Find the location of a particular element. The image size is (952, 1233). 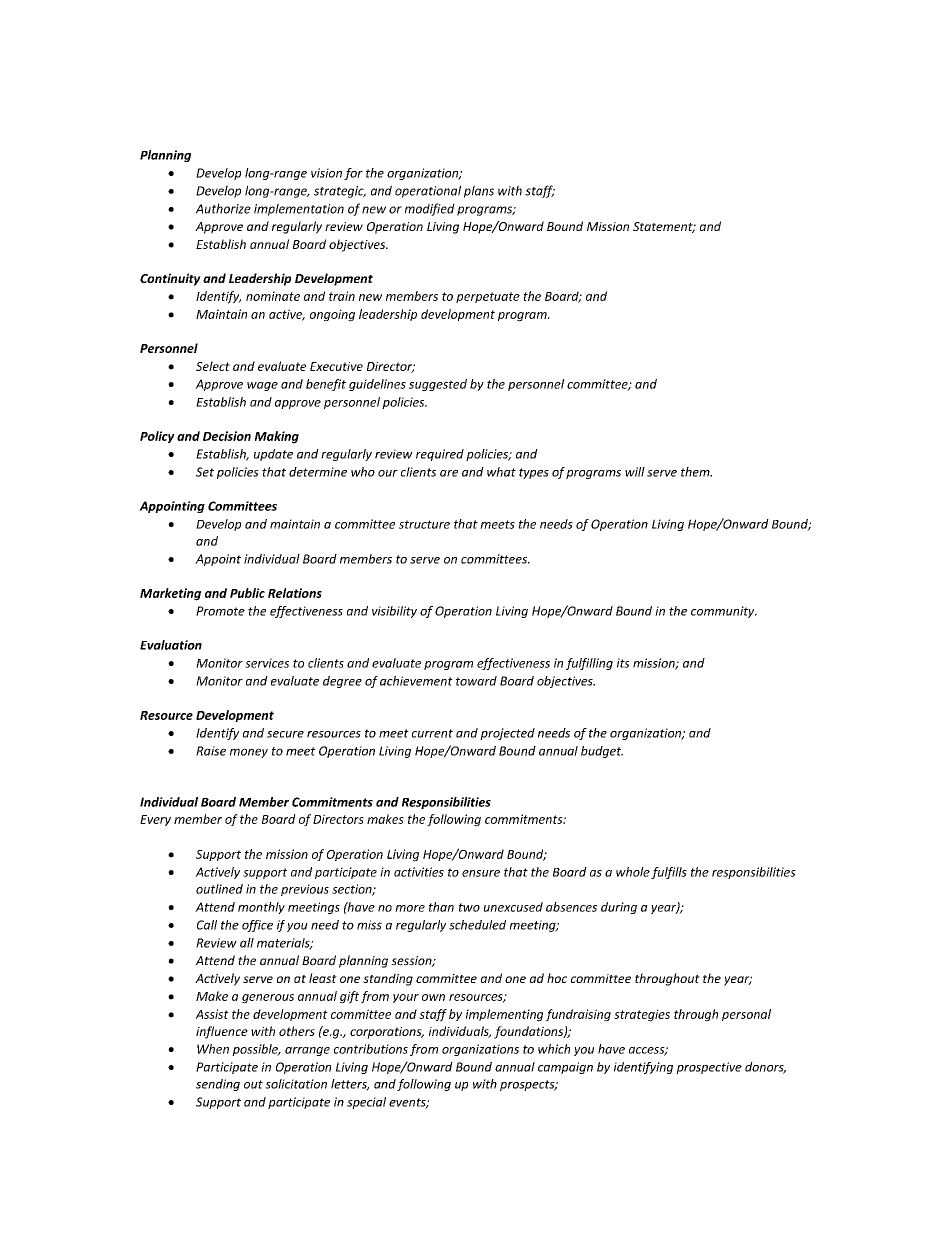

Authorize is located at coordinates (223, 208).
